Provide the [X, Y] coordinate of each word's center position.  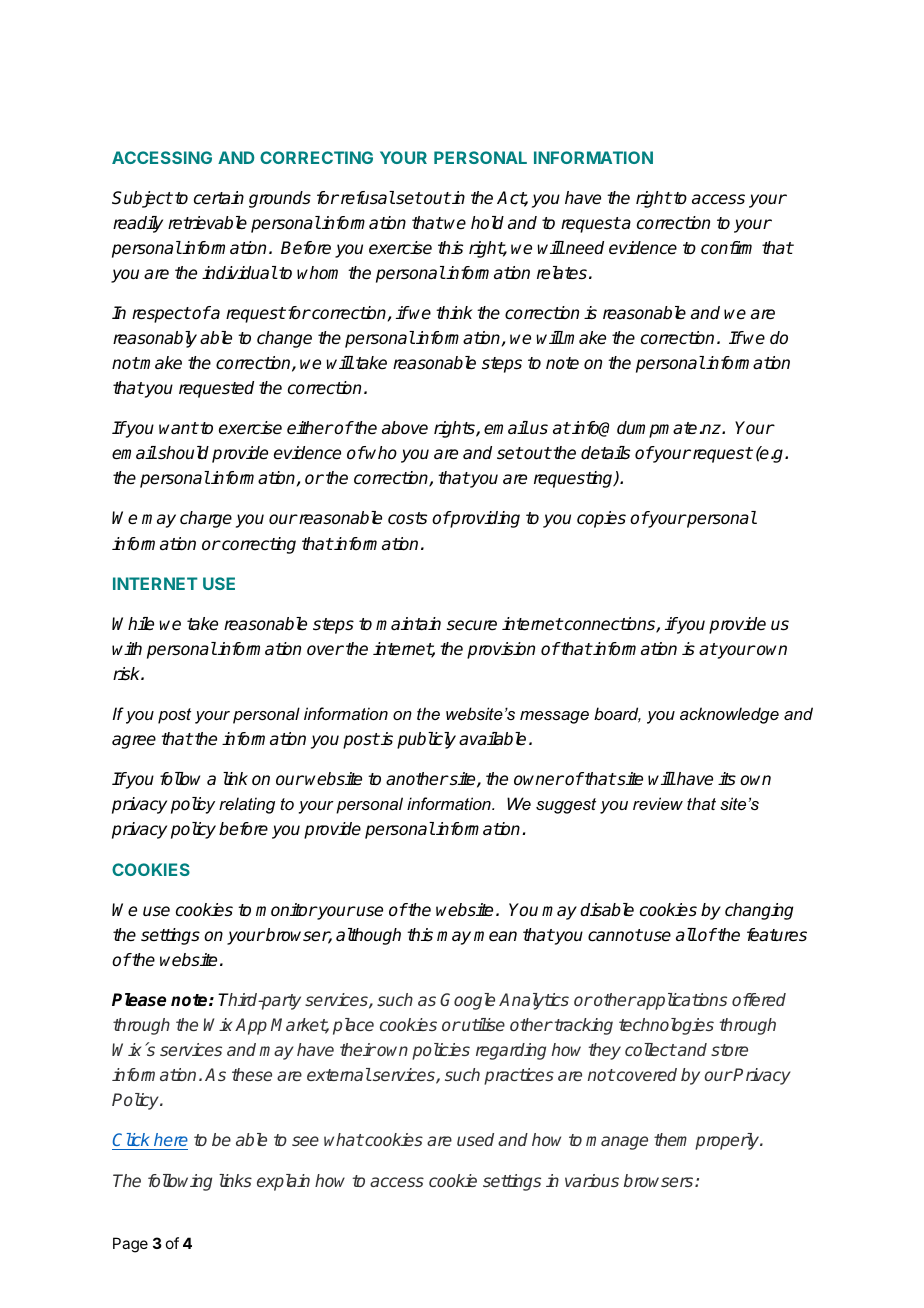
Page [130, 1245]
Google [467, 1001]
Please [139, 1000]
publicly [426, 740]
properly [728, 1141]
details [605, 453]
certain [219, 198]
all [686, 935]
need [584, 248]
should [182, 453]
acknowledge [729, 715]
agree [134, 742]
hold [487, 222]
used [475, 1139]
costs [407, 518]
